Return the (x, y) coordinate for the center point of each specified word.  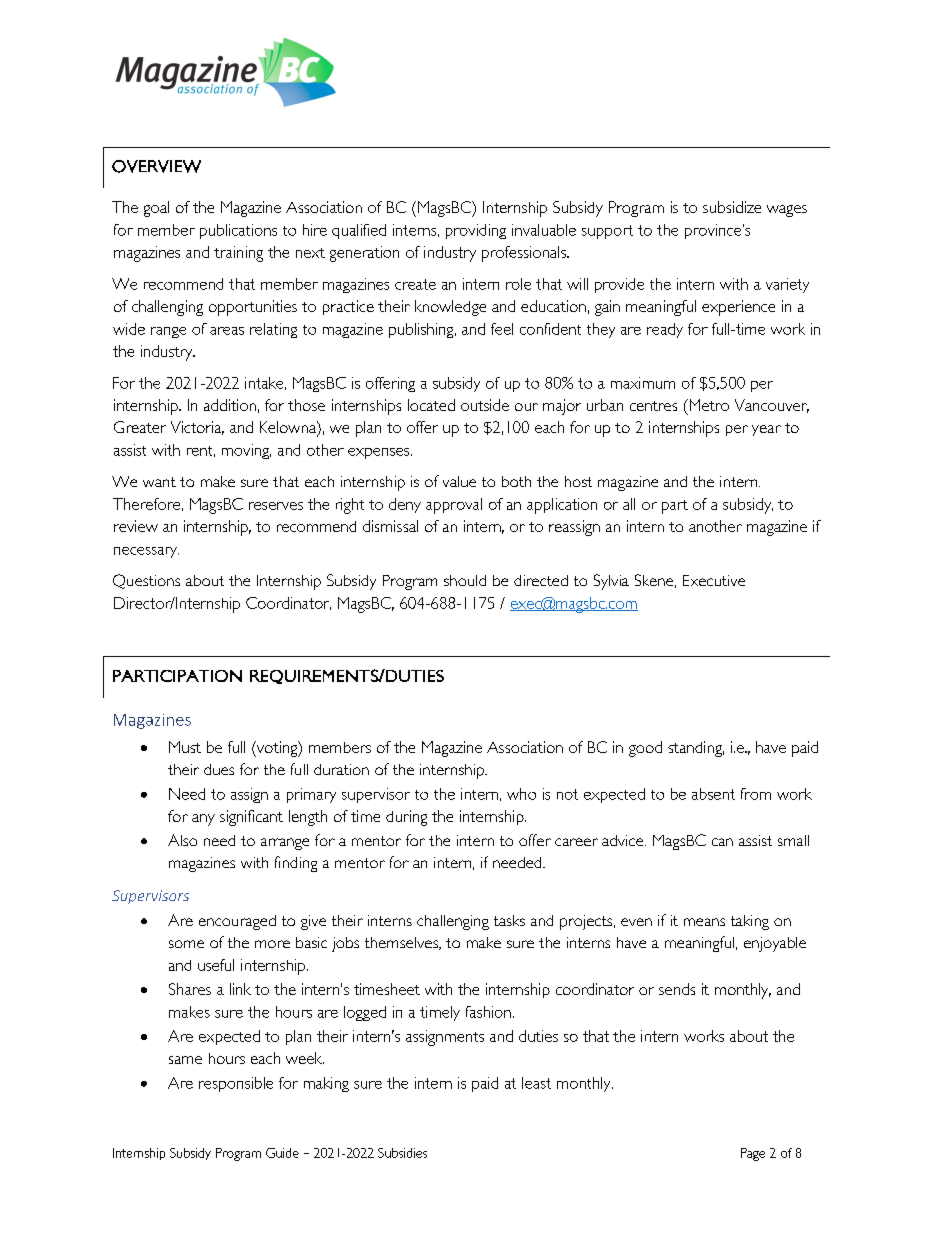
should (465, 580)
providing (476, 231)
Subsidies (402, 1153)
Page (753, 1154)
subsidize (732, 207)
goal (156, 209)
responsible (236, 1084)
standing (696, 749)
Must (185, 747)
